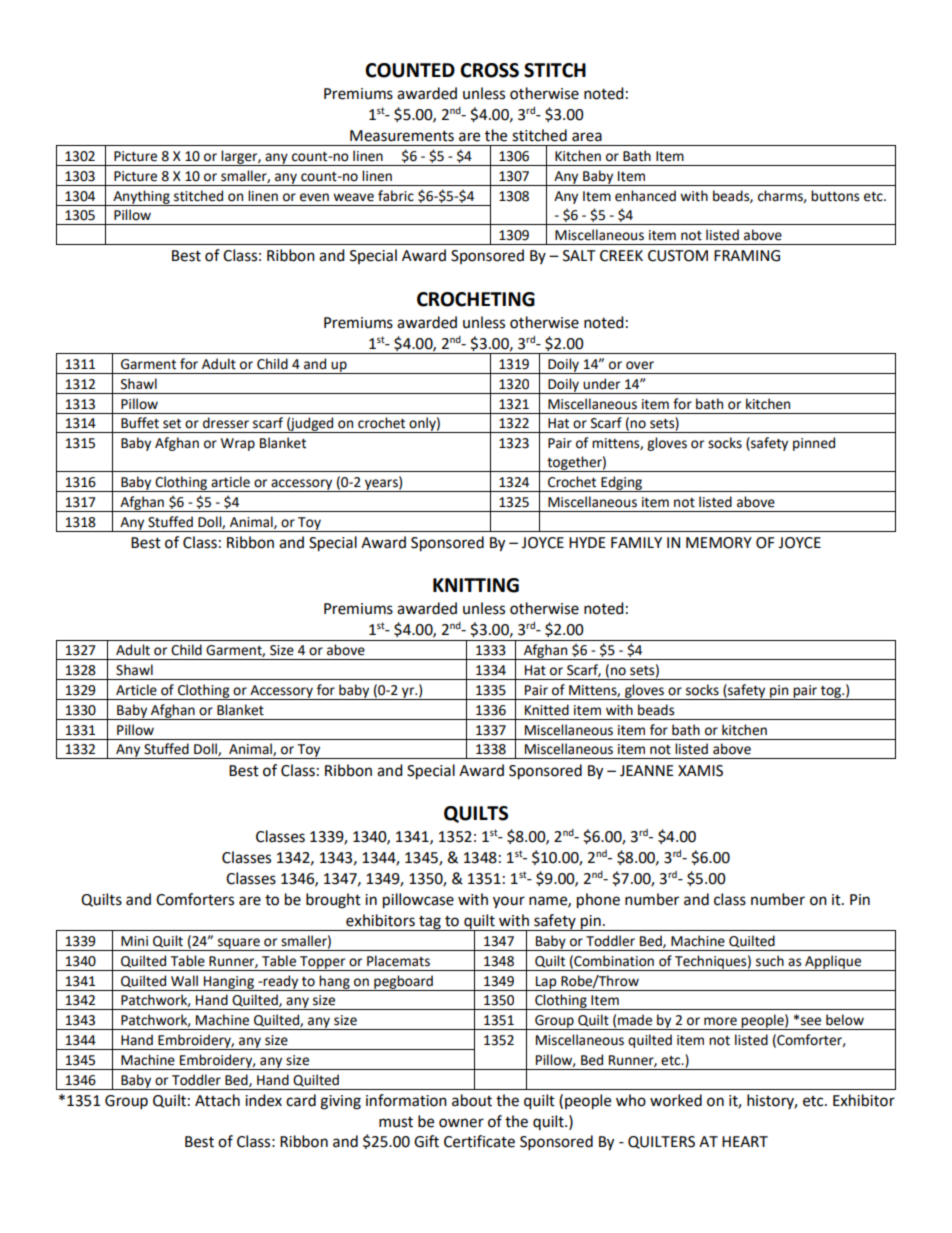 The height and width of the screenshot is (1233, 952). I want to click on Wrap, so click(238, 444).
